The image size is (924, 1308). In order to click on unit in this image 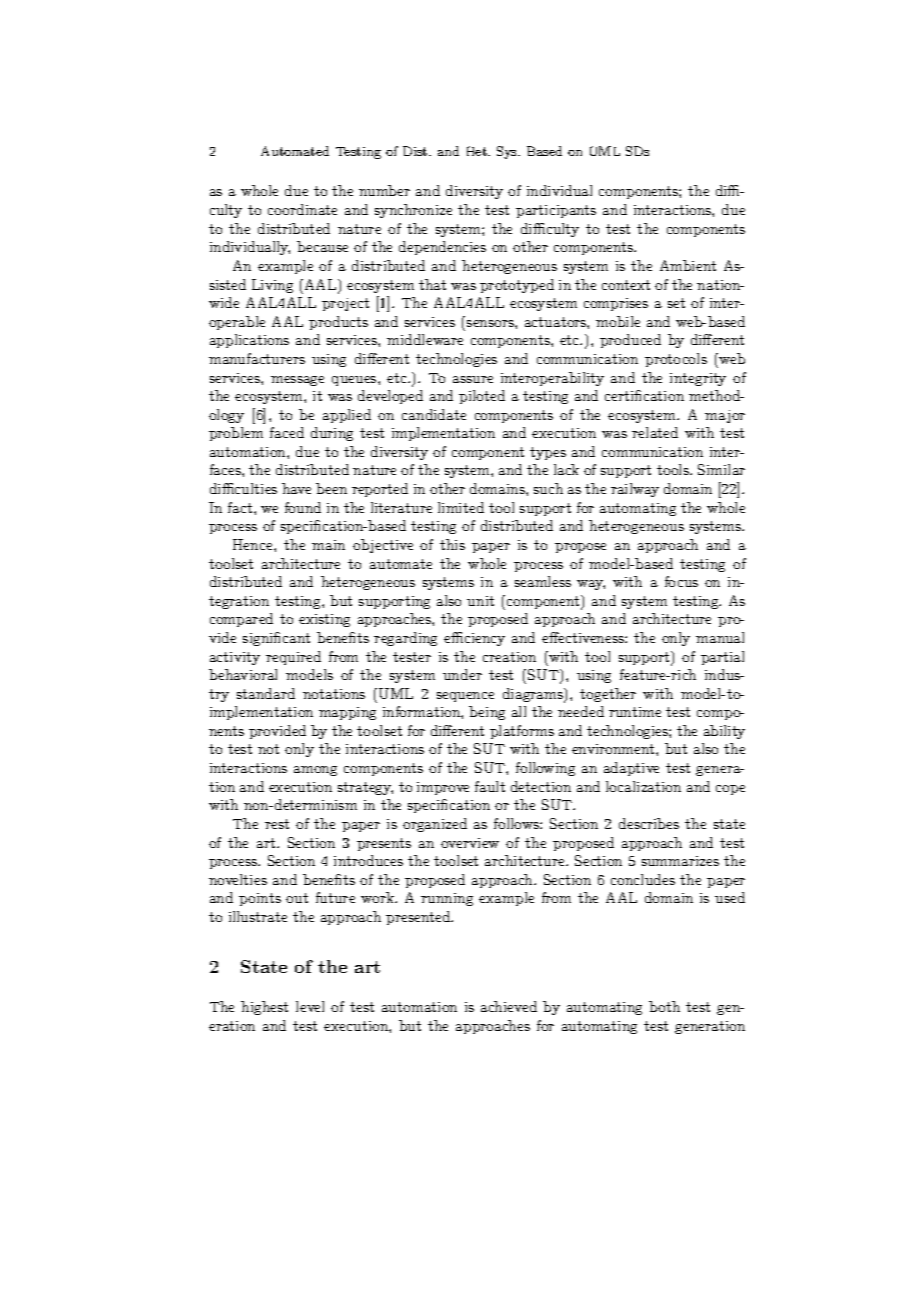, I will do `click(480, 601)`.
